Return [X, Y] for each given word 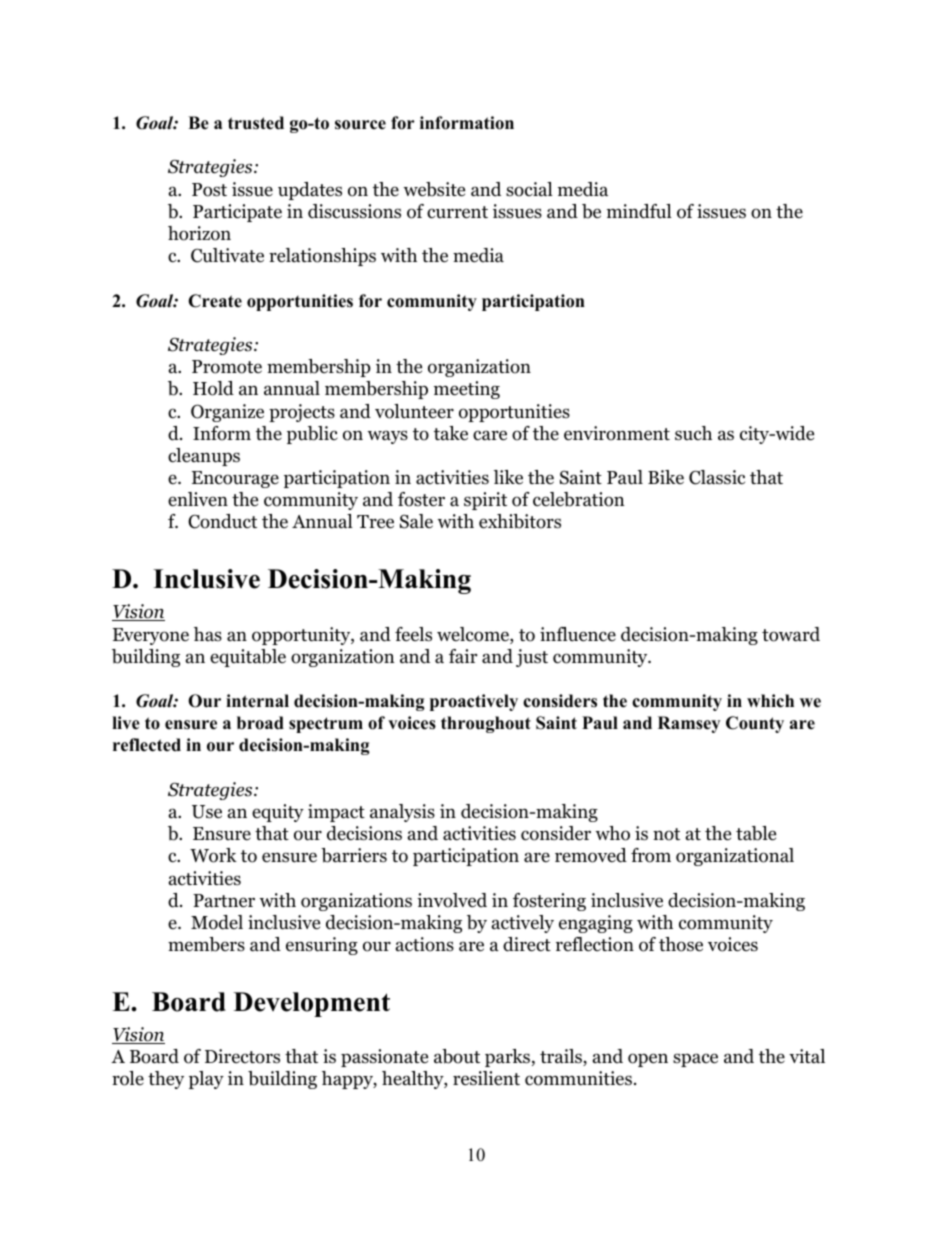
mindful [639, 211]
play [206, 1080]
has [208, 634]
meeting [467, 390]
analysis [402, 813]
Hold [213, 388]
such [693, 433]
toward [791, 634]
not [666, 834]
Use [207, 812]
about [457, 1056]
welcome [474, 635]
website [434, 189]
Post [209, 190]
